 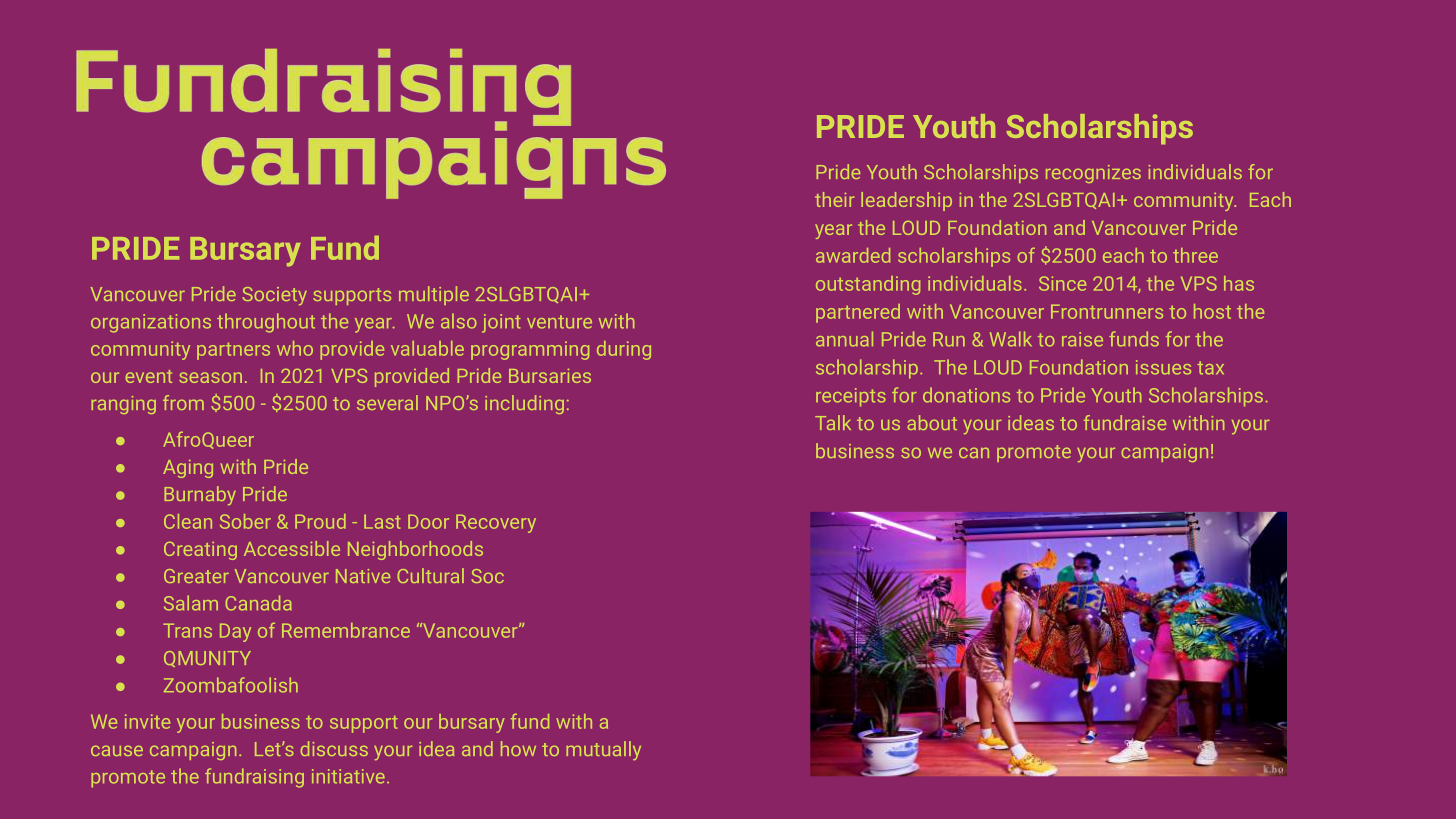 I want to click on Aging, so click(x=188, y=469).
